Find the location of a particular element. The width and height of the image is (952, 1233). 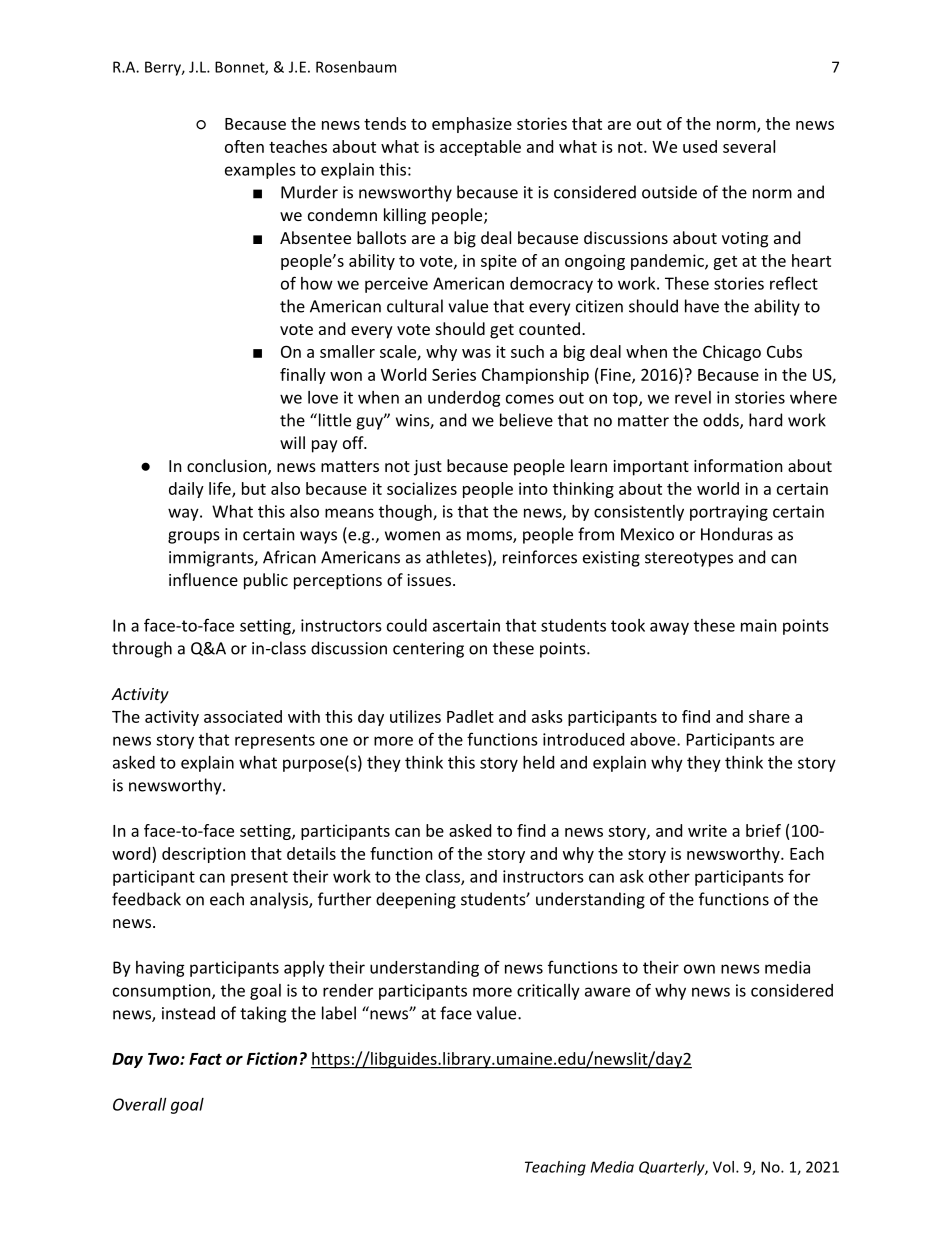

centering is located at coordinates (428, 650).
